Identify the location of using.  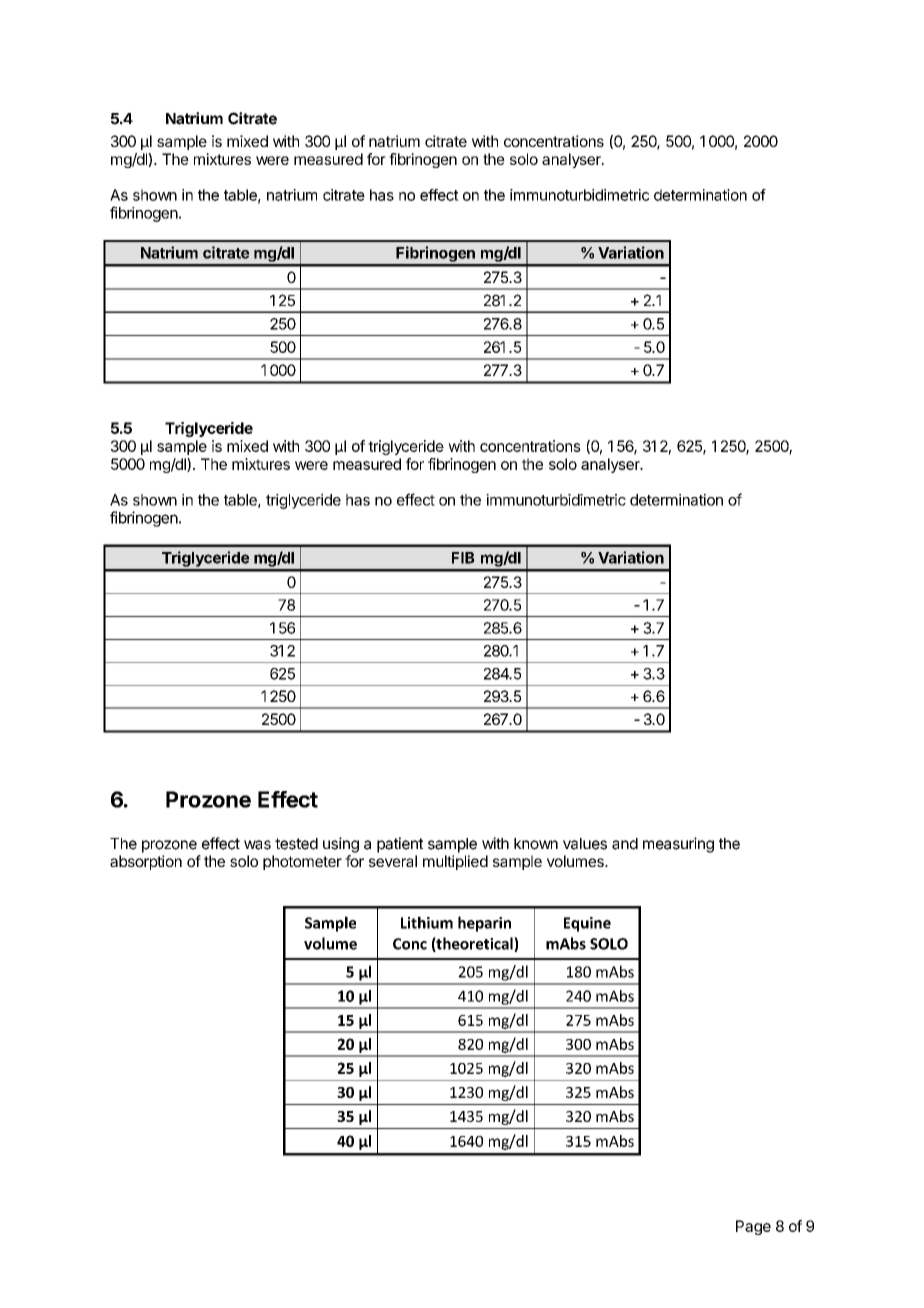
(341, 845).
